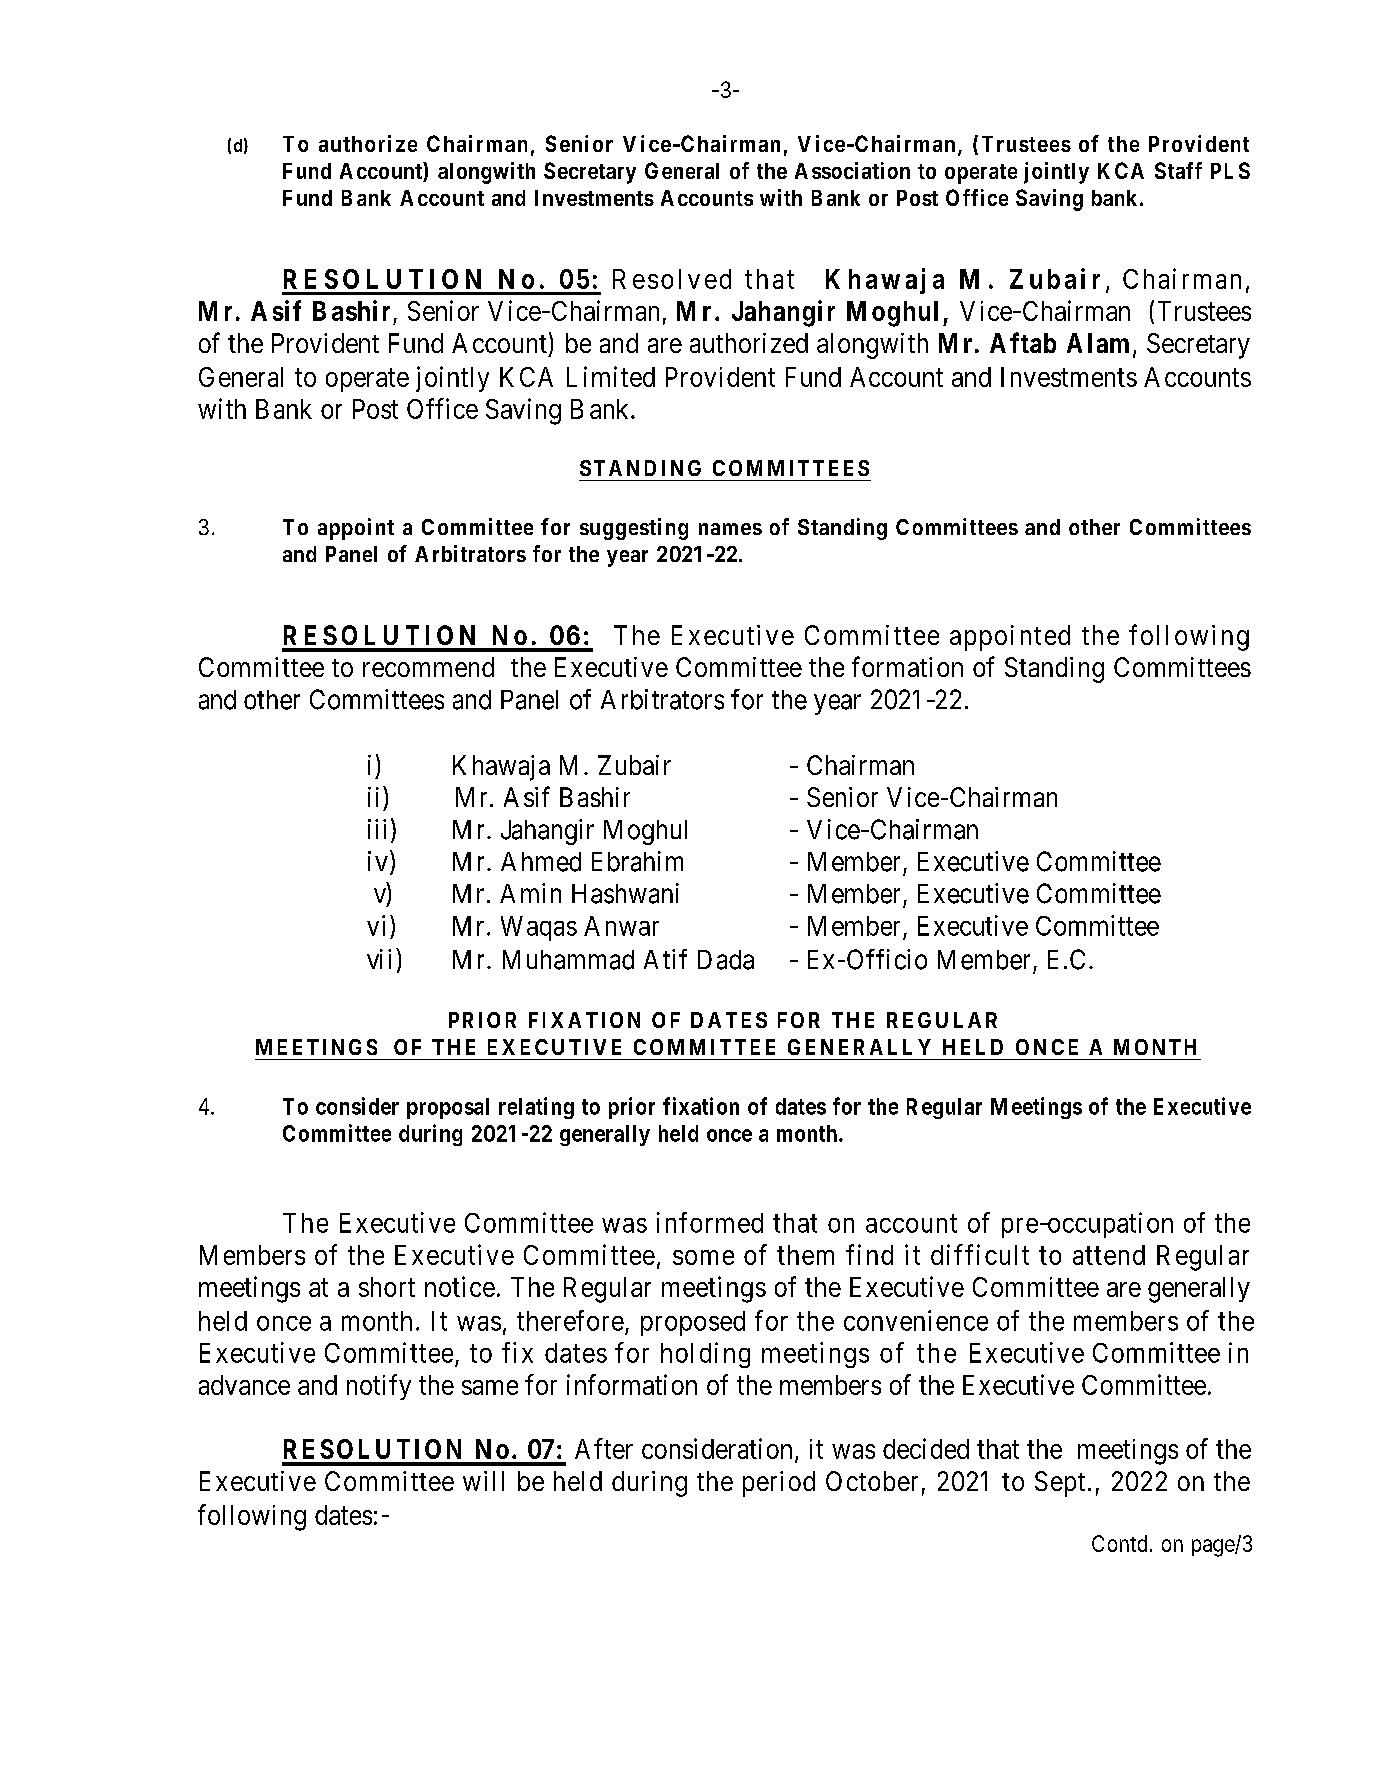 Image resolution: width=1378 pixels, height=1783 pixels. What do you see at coordinates (710, 1222) in the screenshot?
I see `informed` at bounding box center [710, 1222].
